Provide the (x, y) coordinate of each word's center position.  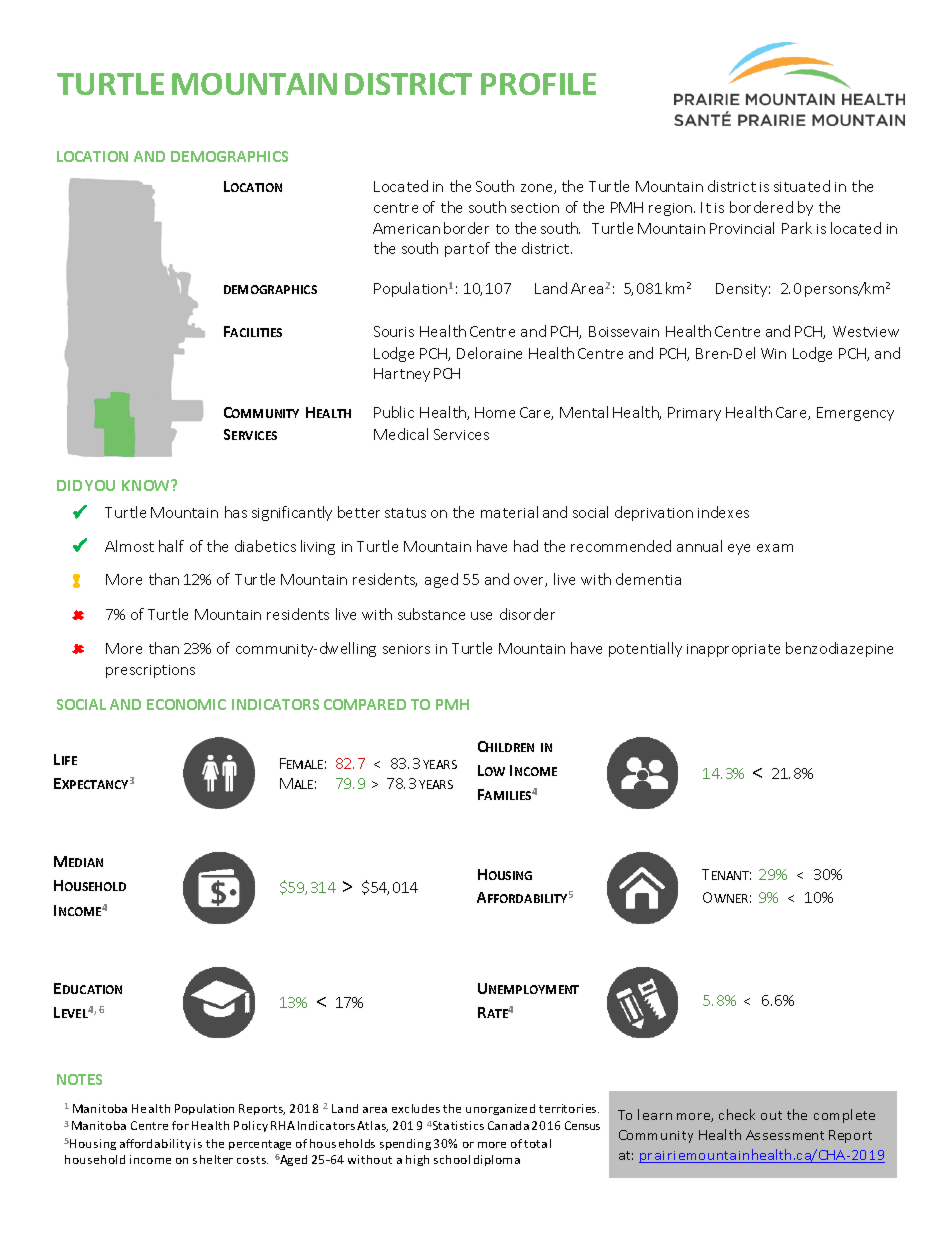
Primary (694, 414)
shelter (213, 1159)
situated (802, 186)
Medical (401, 434)
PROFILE (538, 84)
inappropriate (733, 650)
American (406, 228)
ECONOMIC (186, 704)
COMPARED (365, 704)
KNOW (147, 485)
